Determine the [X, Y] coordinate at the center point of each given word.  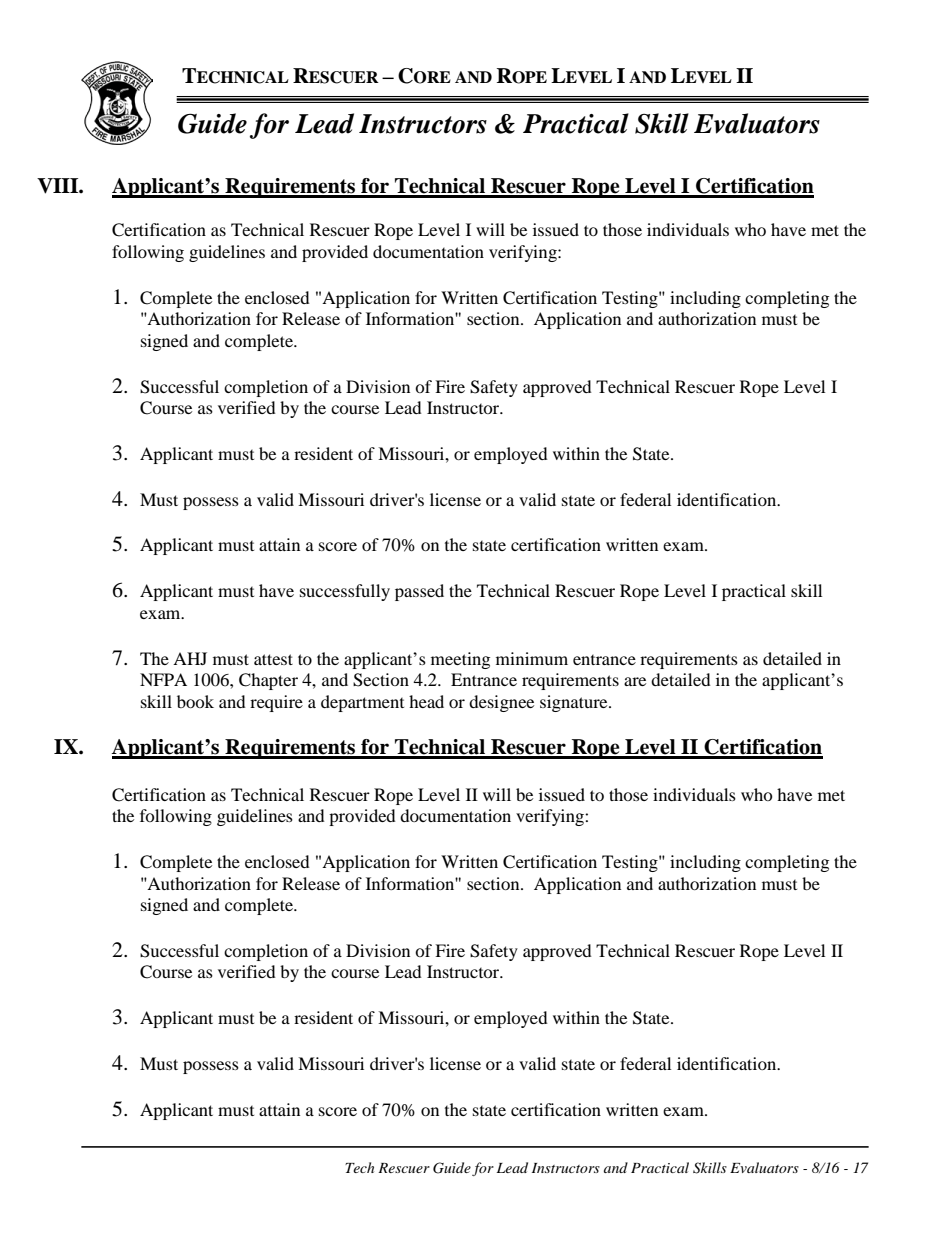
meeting [460, 660]
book [195, 701]
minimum [532, 658]
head [426, 701]
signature [575, 703]
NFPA [163, 679]
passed [419, 592]
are [635, 681]
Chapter [268, 681]
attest [273, 659]
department [362, 703]
